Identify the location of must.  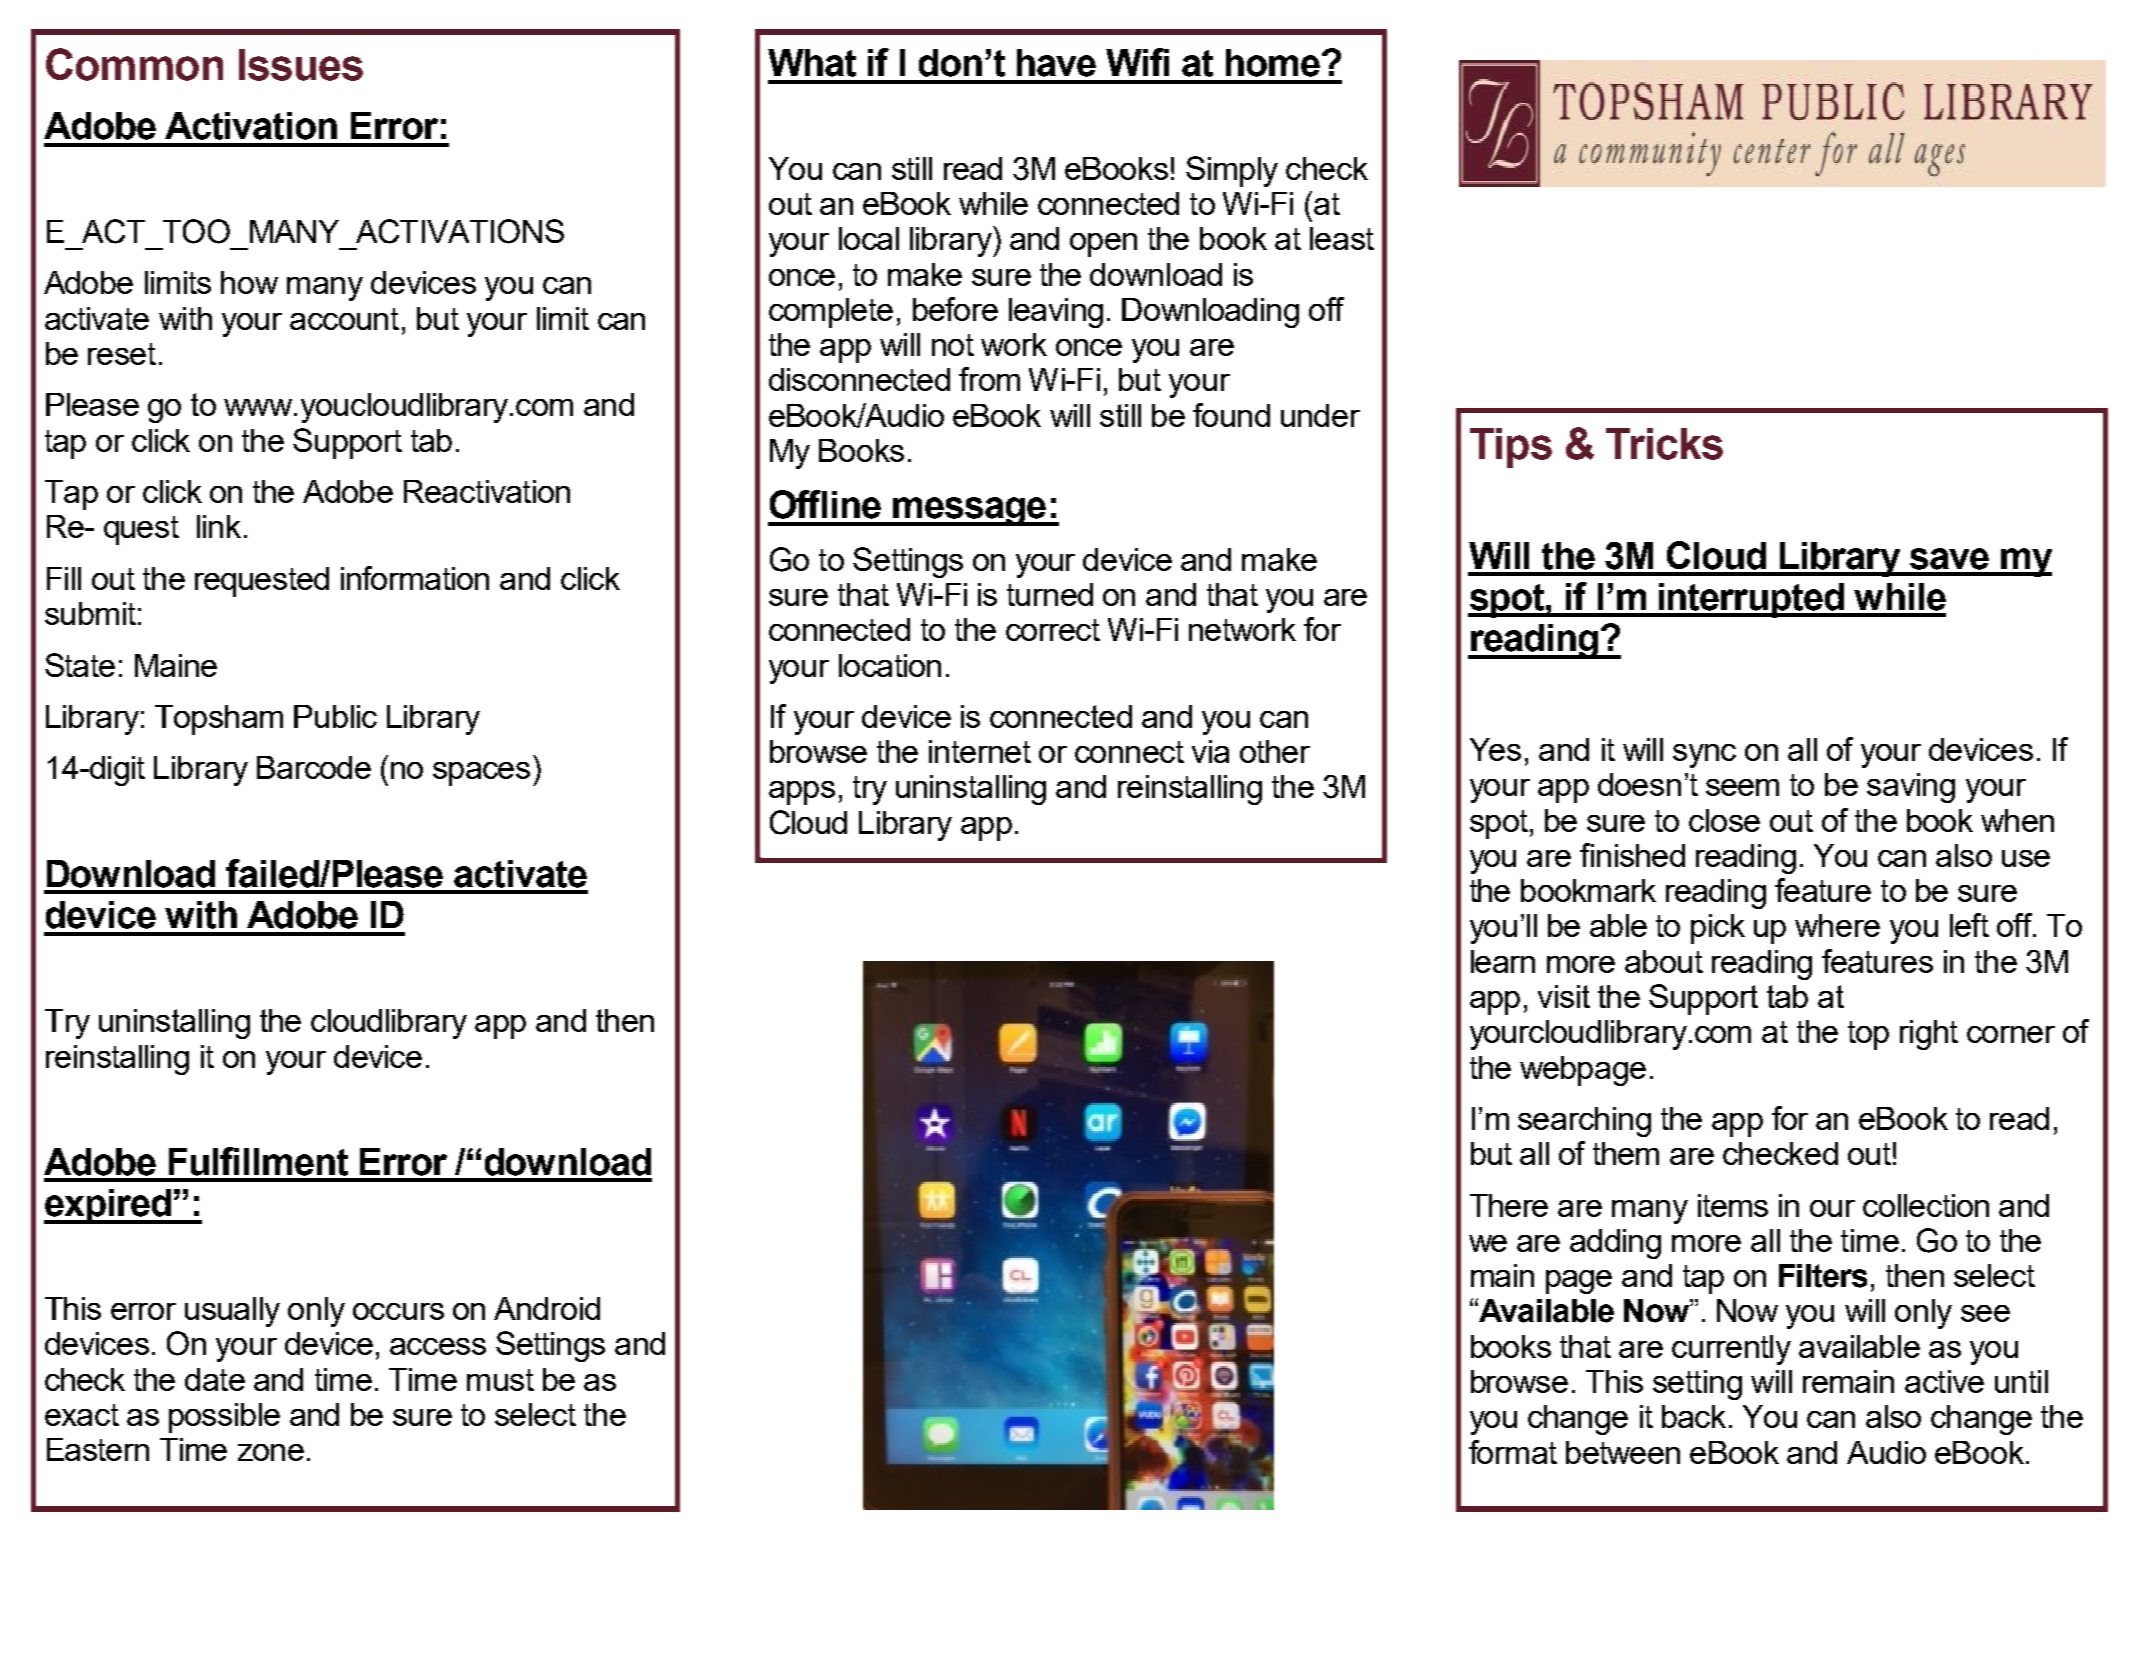
(500, 1380).
